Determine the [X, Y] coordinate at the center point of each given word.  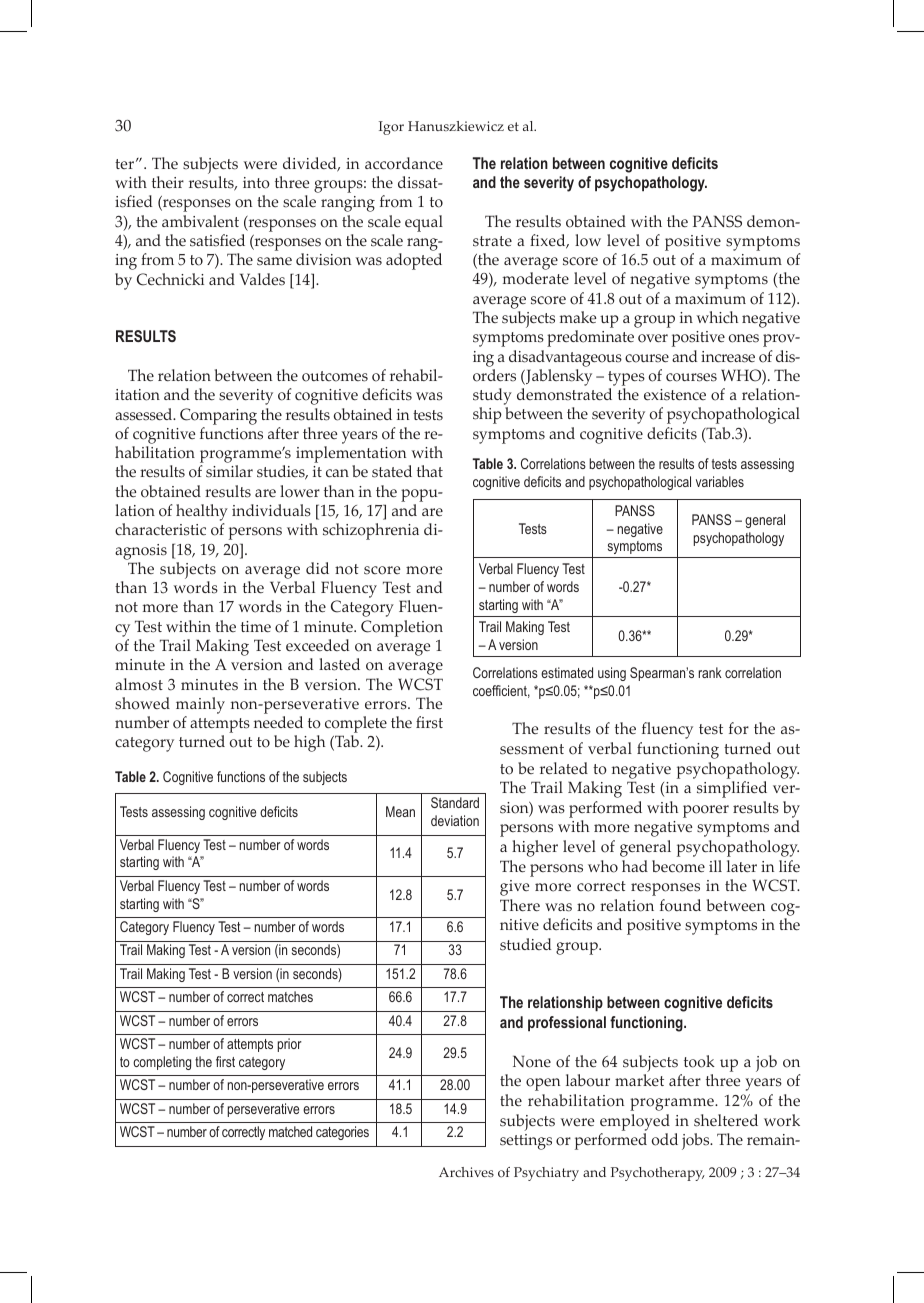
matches [290, 996]
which [717, 317]
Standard [455, 802]
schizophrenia [371, 531]
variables [720, 481]
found [680, 905]
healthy [202, 512]
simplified [732, 789]
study [492, 398]
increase [728, 357]
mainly [200, 705]
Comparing [218, 416]
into [256, 183]
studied [525, 944]
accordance [404, 163]
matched [290, 1131]
